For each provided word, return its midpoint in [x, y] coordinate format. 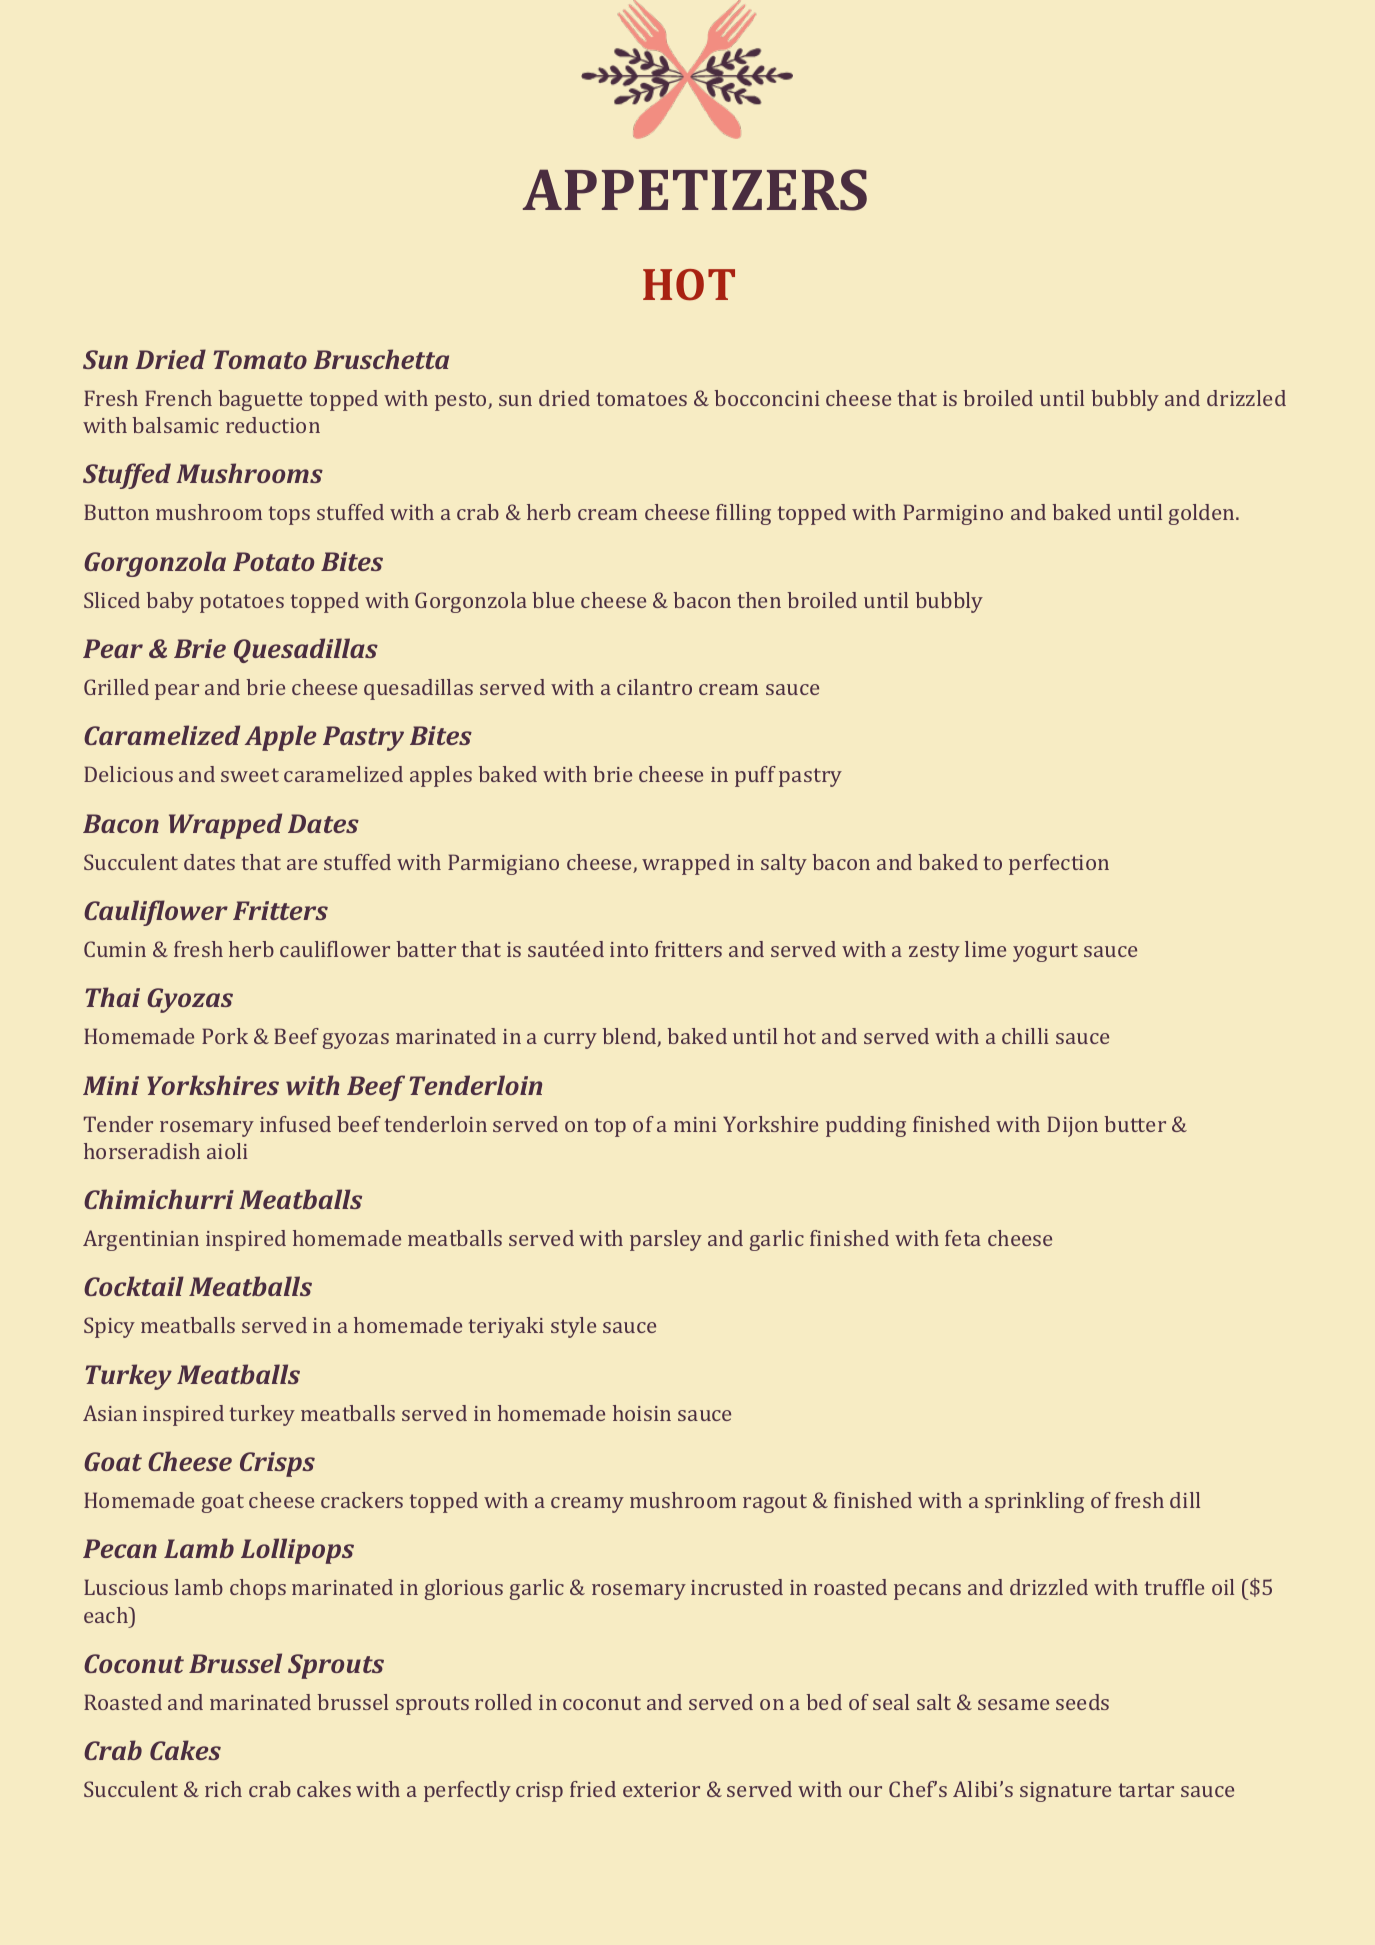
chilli [1025, 1036]
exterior [661, 1789]
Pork [225, 1036]
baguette [260, 400]
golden [1203, 514]
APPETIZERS [695, 190]
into [629, 949]
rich [223, 1789]
